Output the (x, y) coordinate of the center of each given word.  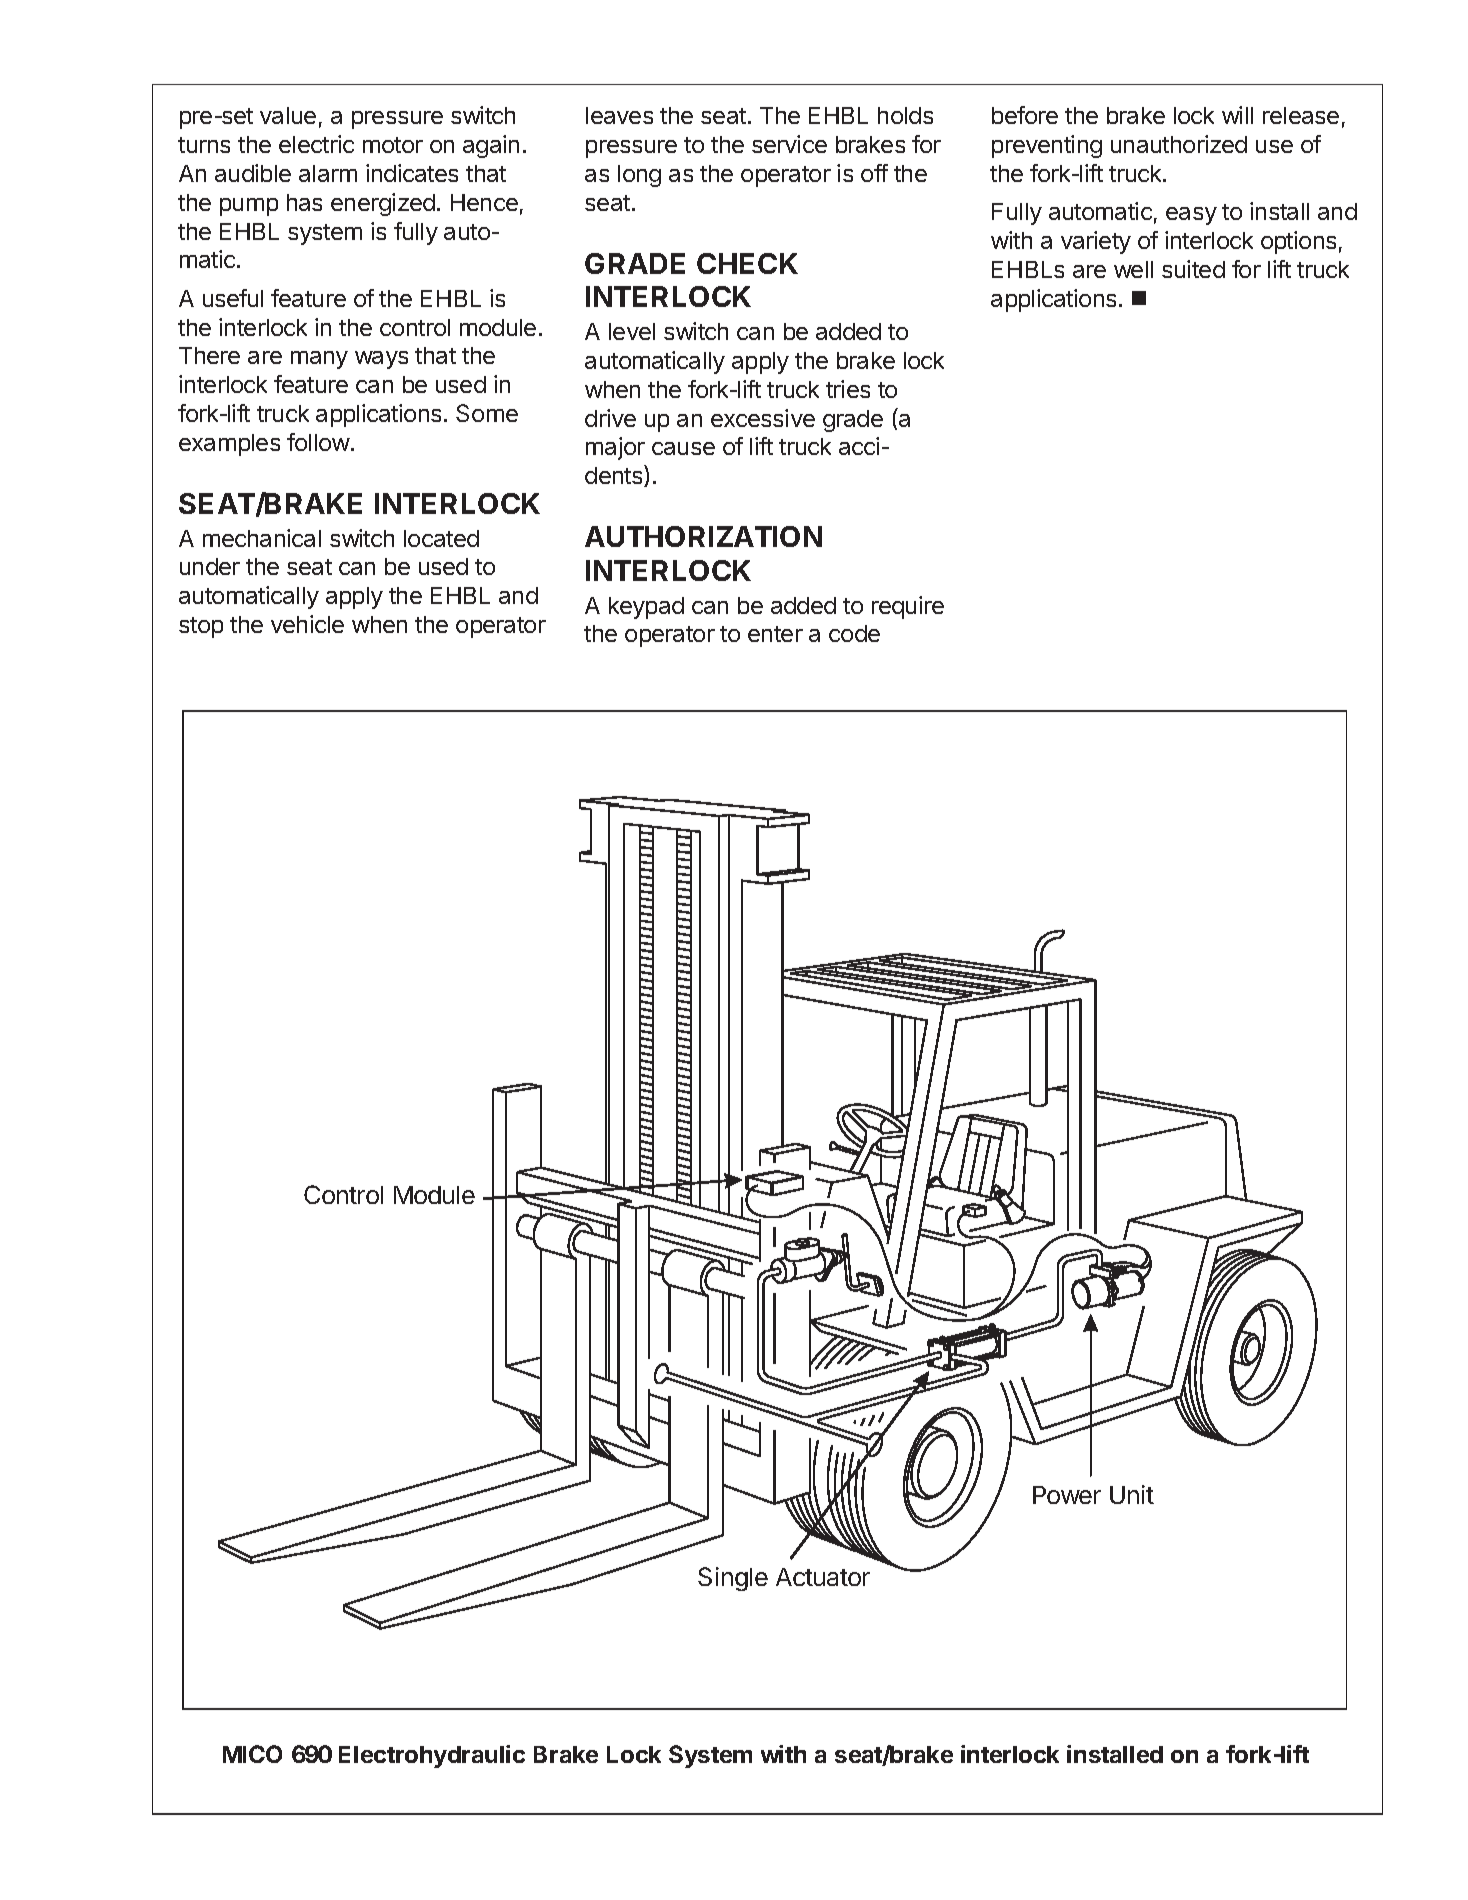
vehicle (307, 624)
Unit (1132, 1494)
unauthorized (1179, 144)
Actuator (823, 1577)
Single (733, 1579)
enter (775, 634)
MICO (252, 1754)
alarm (328, 173)
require (908, 607)
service (789, 144)
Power (1067, 1495)
